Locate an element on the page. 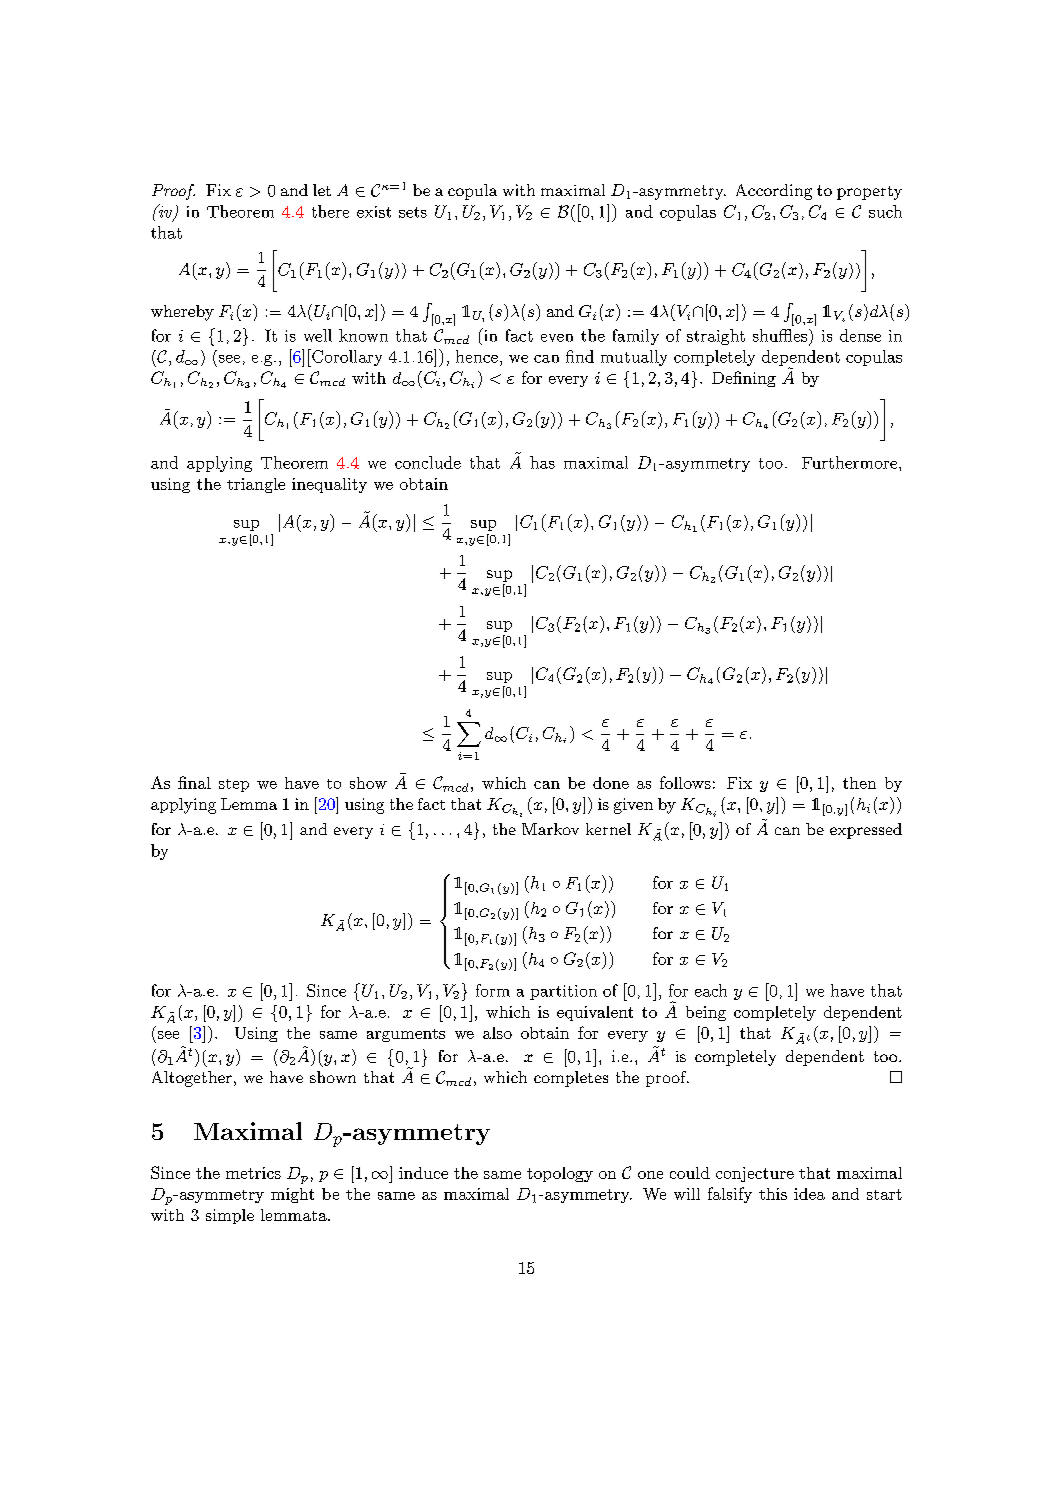 The width and height of the page is (1053, 1489). step is located at coordinates (234, 785).
